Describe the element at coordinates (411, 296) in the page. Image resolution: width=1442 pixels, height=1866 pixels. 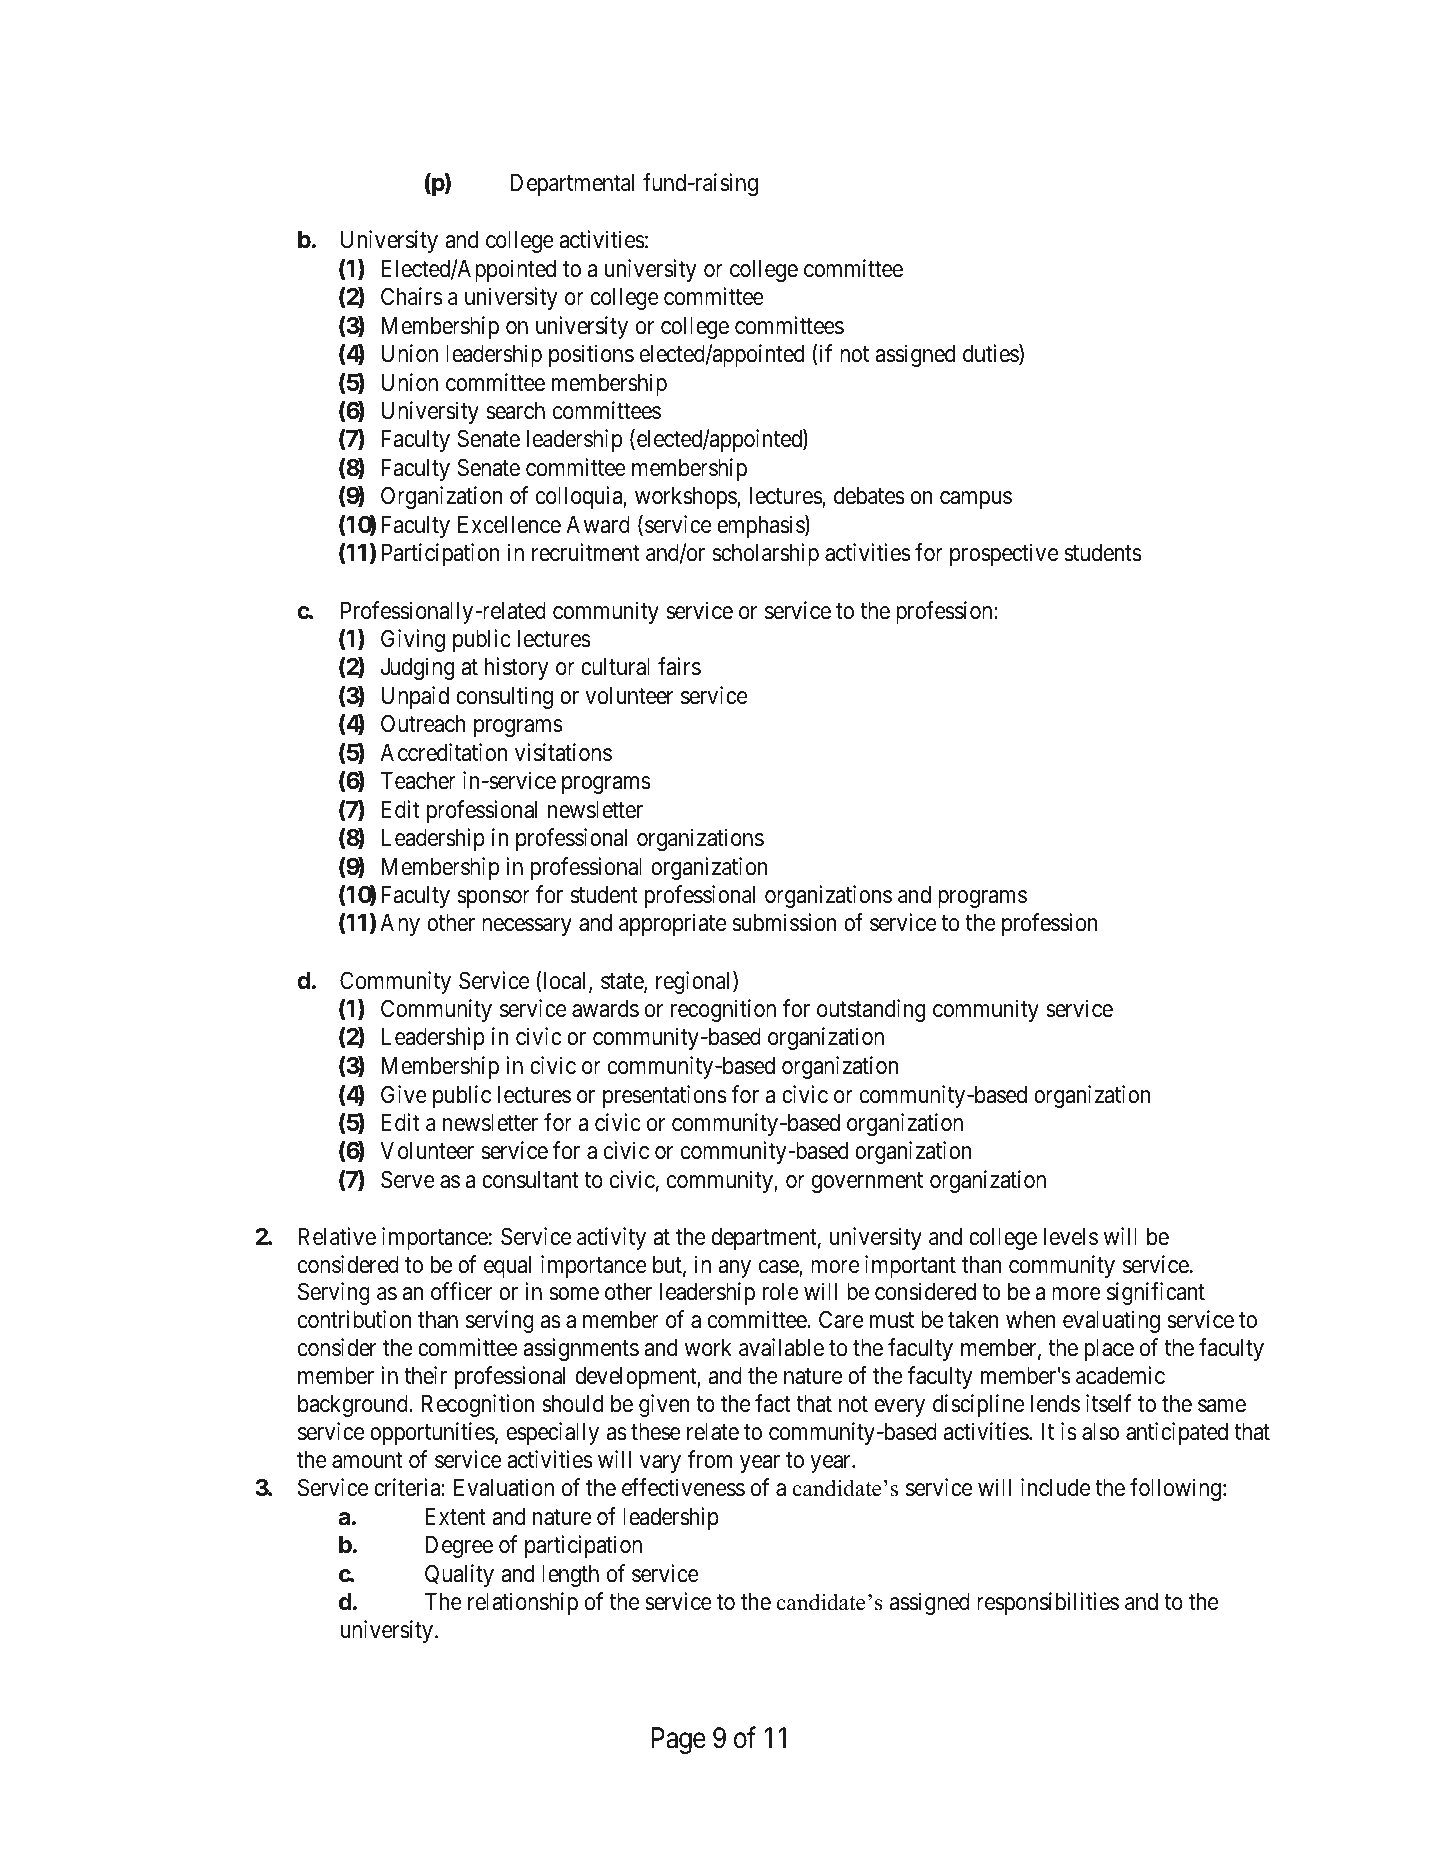
I see `Chairs` at that location.
